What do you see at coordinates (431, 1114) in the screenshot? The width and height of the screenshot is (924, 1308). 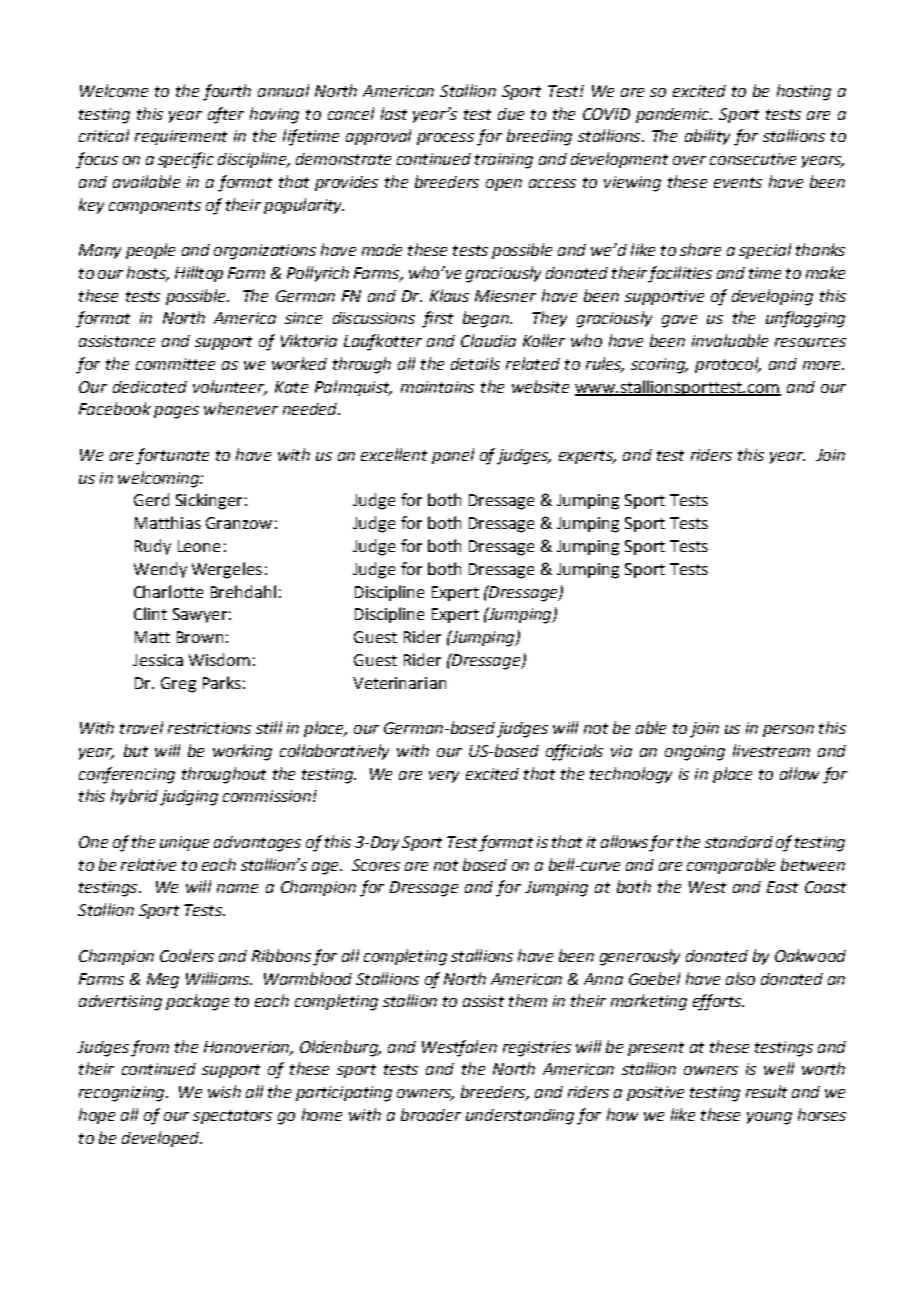 I see `broader` at bounding box center [431, 1114].
